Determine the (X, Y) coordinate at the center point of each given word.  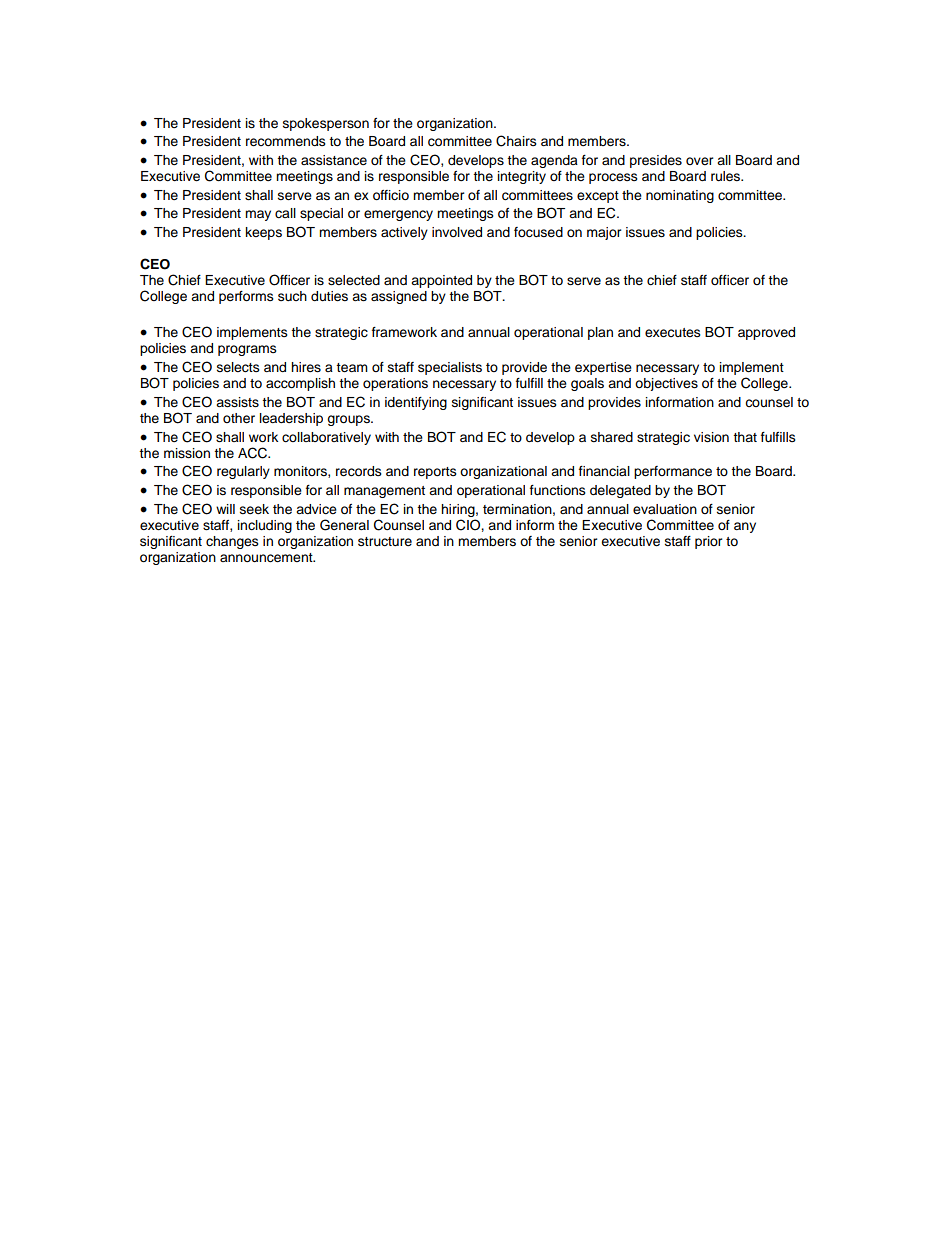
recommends (286, 141)
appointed (441, 281)
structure (385, 542)
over (700, 161)
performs (246, 297)
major (604, 233)
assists (237, 402)
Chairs (516, 141)
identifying (416, 403)
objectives (666, 384)
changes (232, 542)
